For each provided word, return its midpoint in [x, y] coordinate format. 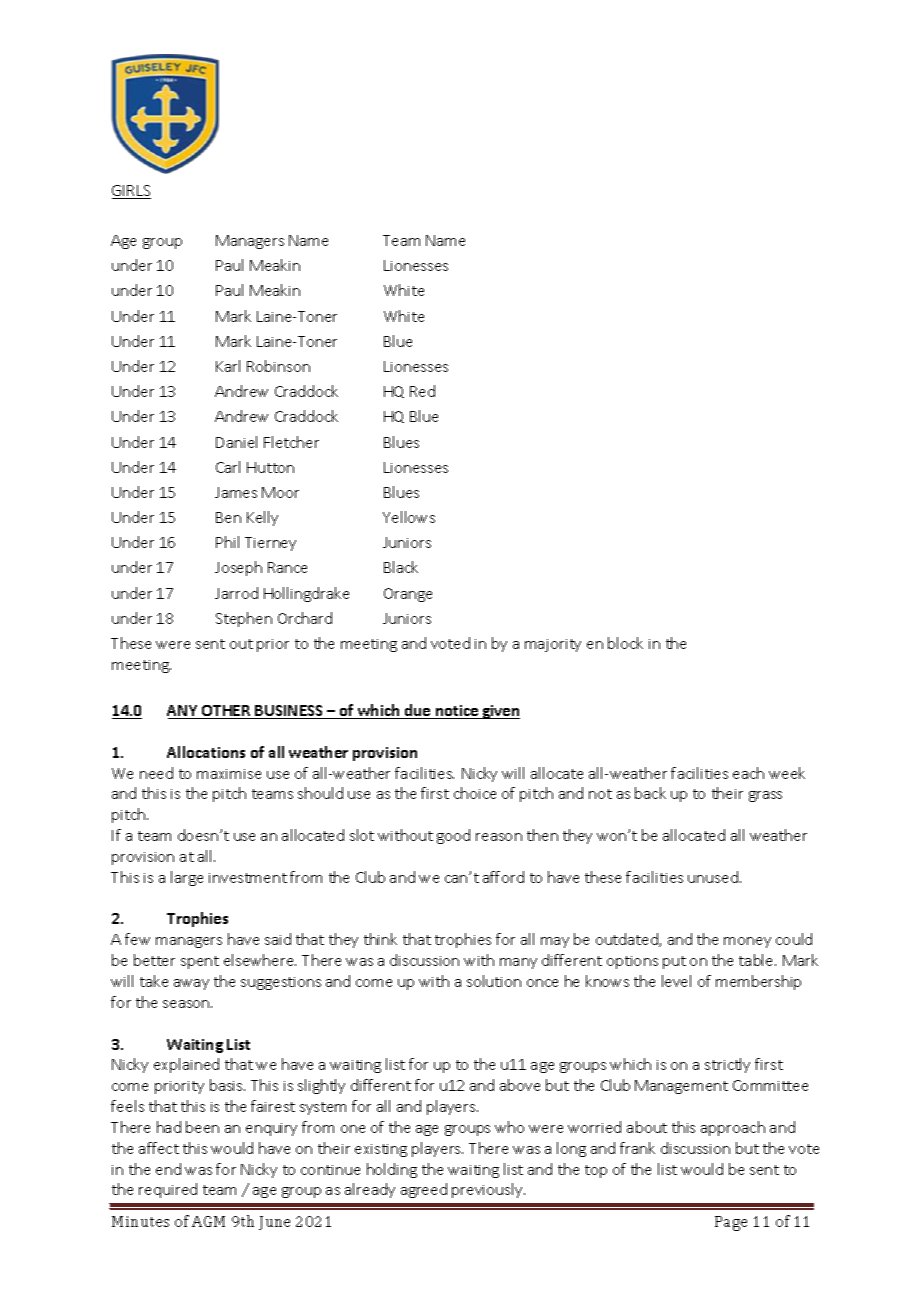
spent [200, 962]
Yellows [409, 517]
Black [401, 567]
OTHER [226, 712]
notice [457, 712]
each [748, 773]
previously [488, 1190]
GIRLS [131, 192]
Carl [228, 467]
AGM [208, 1221]
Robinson [278, 366]
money [747, 942]
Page [731, 1223]
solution [494, 981]
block [625, 643]
